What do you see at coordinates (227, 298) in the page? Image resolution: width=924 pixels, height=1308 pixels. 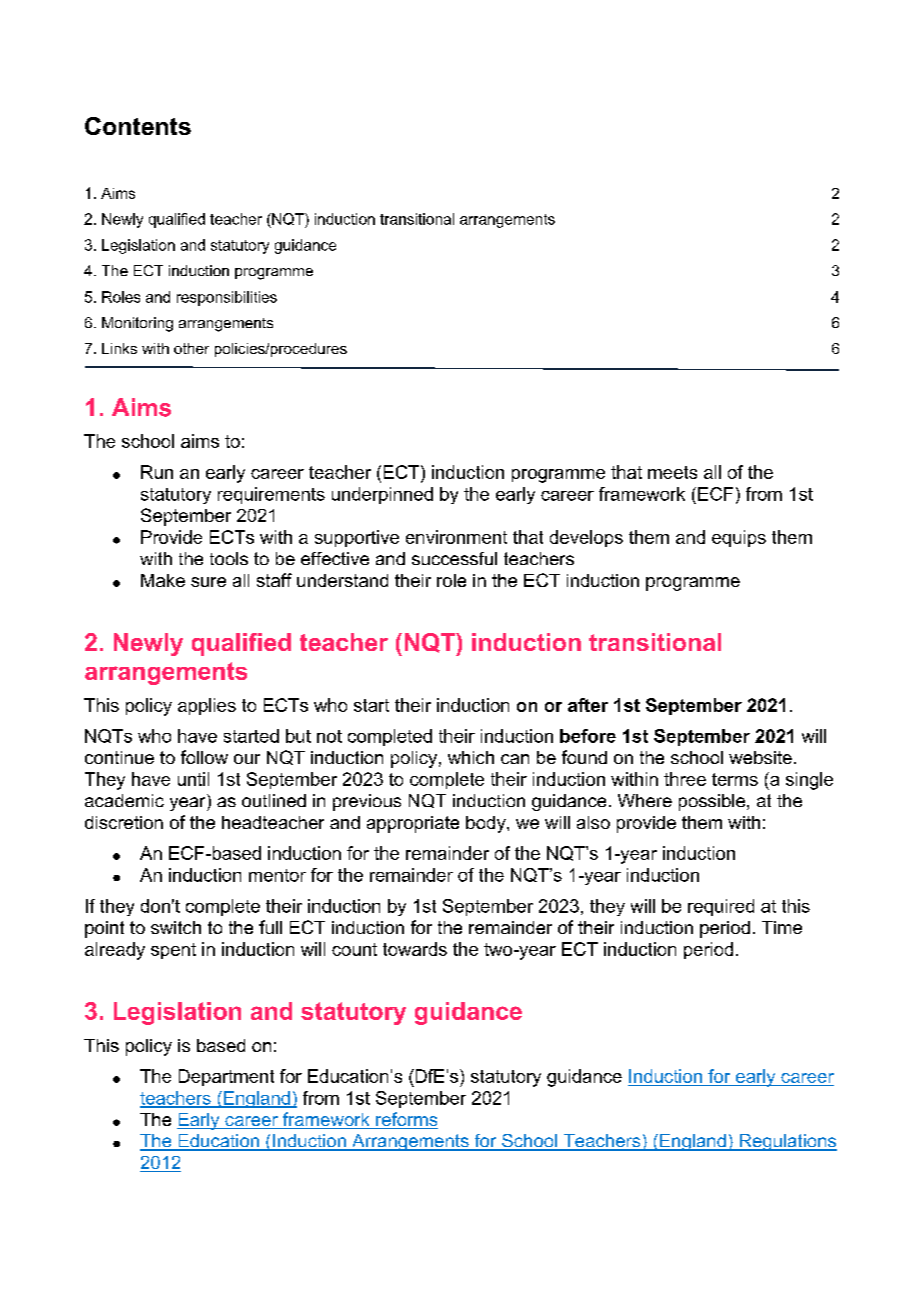 I see `responsibilities` at bounding box center [227, 298].
